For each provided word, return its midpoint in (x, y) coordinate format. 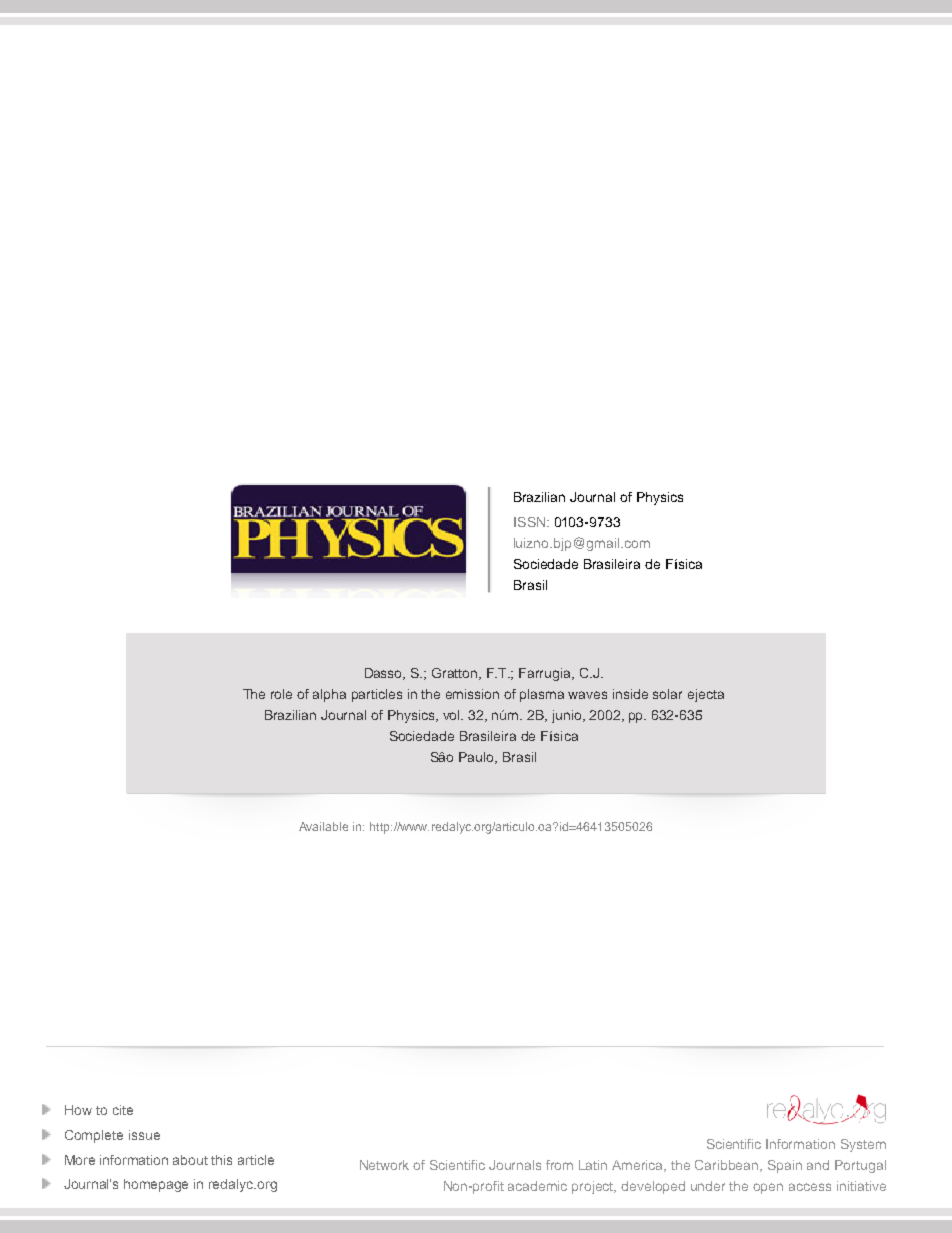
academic (537, 1186)
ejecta (706, 695)
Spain (785, 1166)
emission (472, 694)
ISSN (529, 522)
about (190, 1160)
